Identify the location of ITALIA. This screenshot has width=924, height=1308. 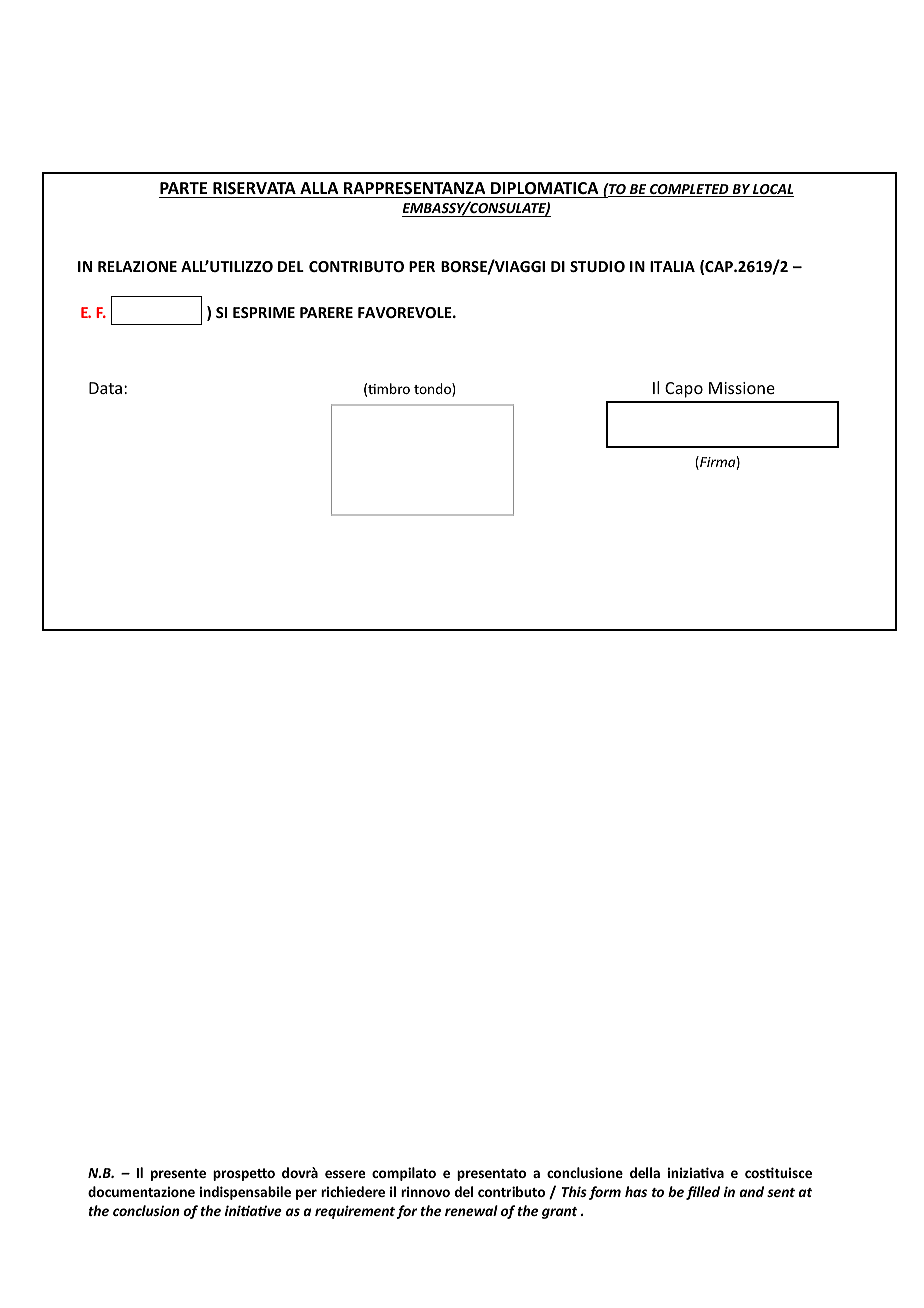
(672, 266).
